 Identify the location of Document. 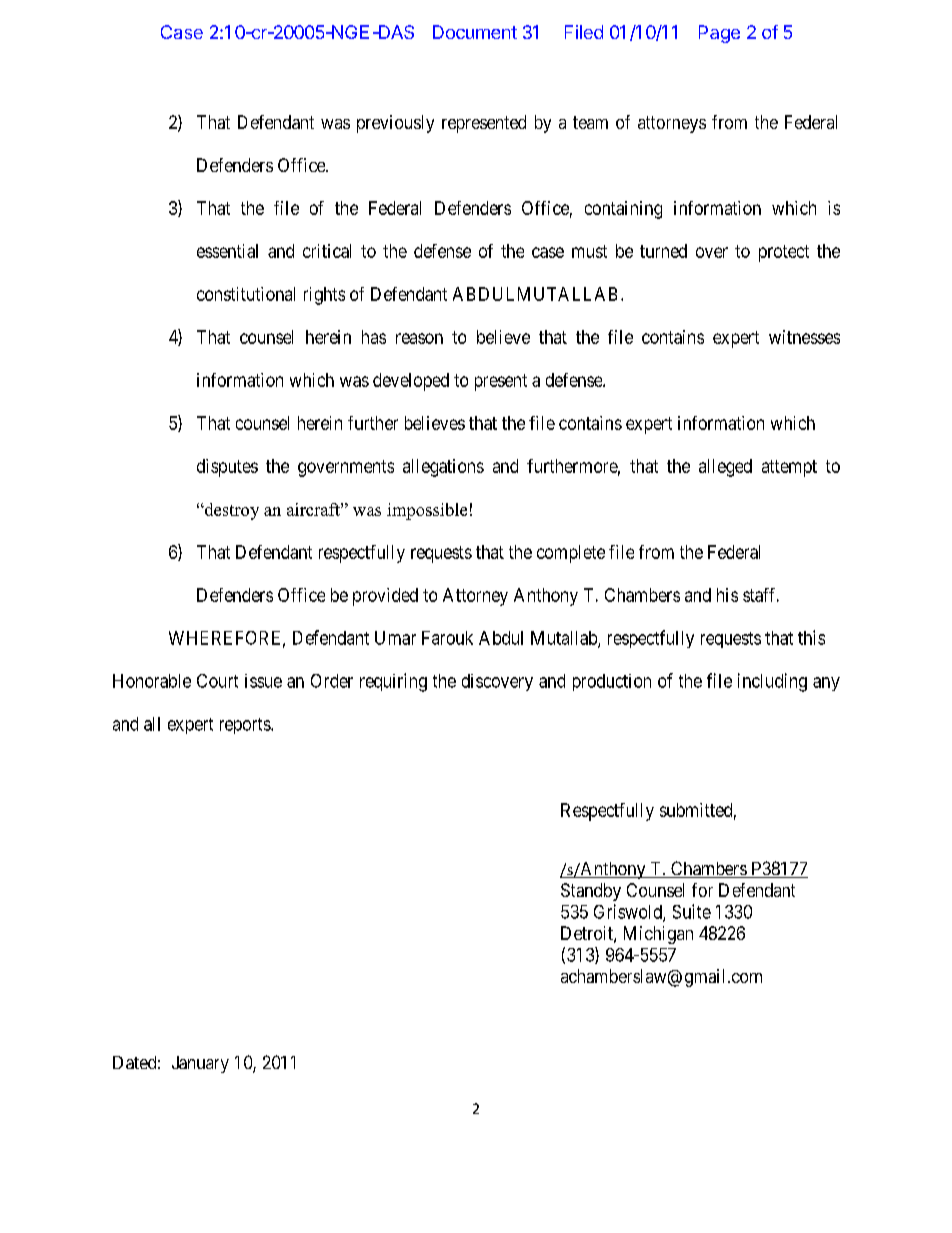
(475, 32).
